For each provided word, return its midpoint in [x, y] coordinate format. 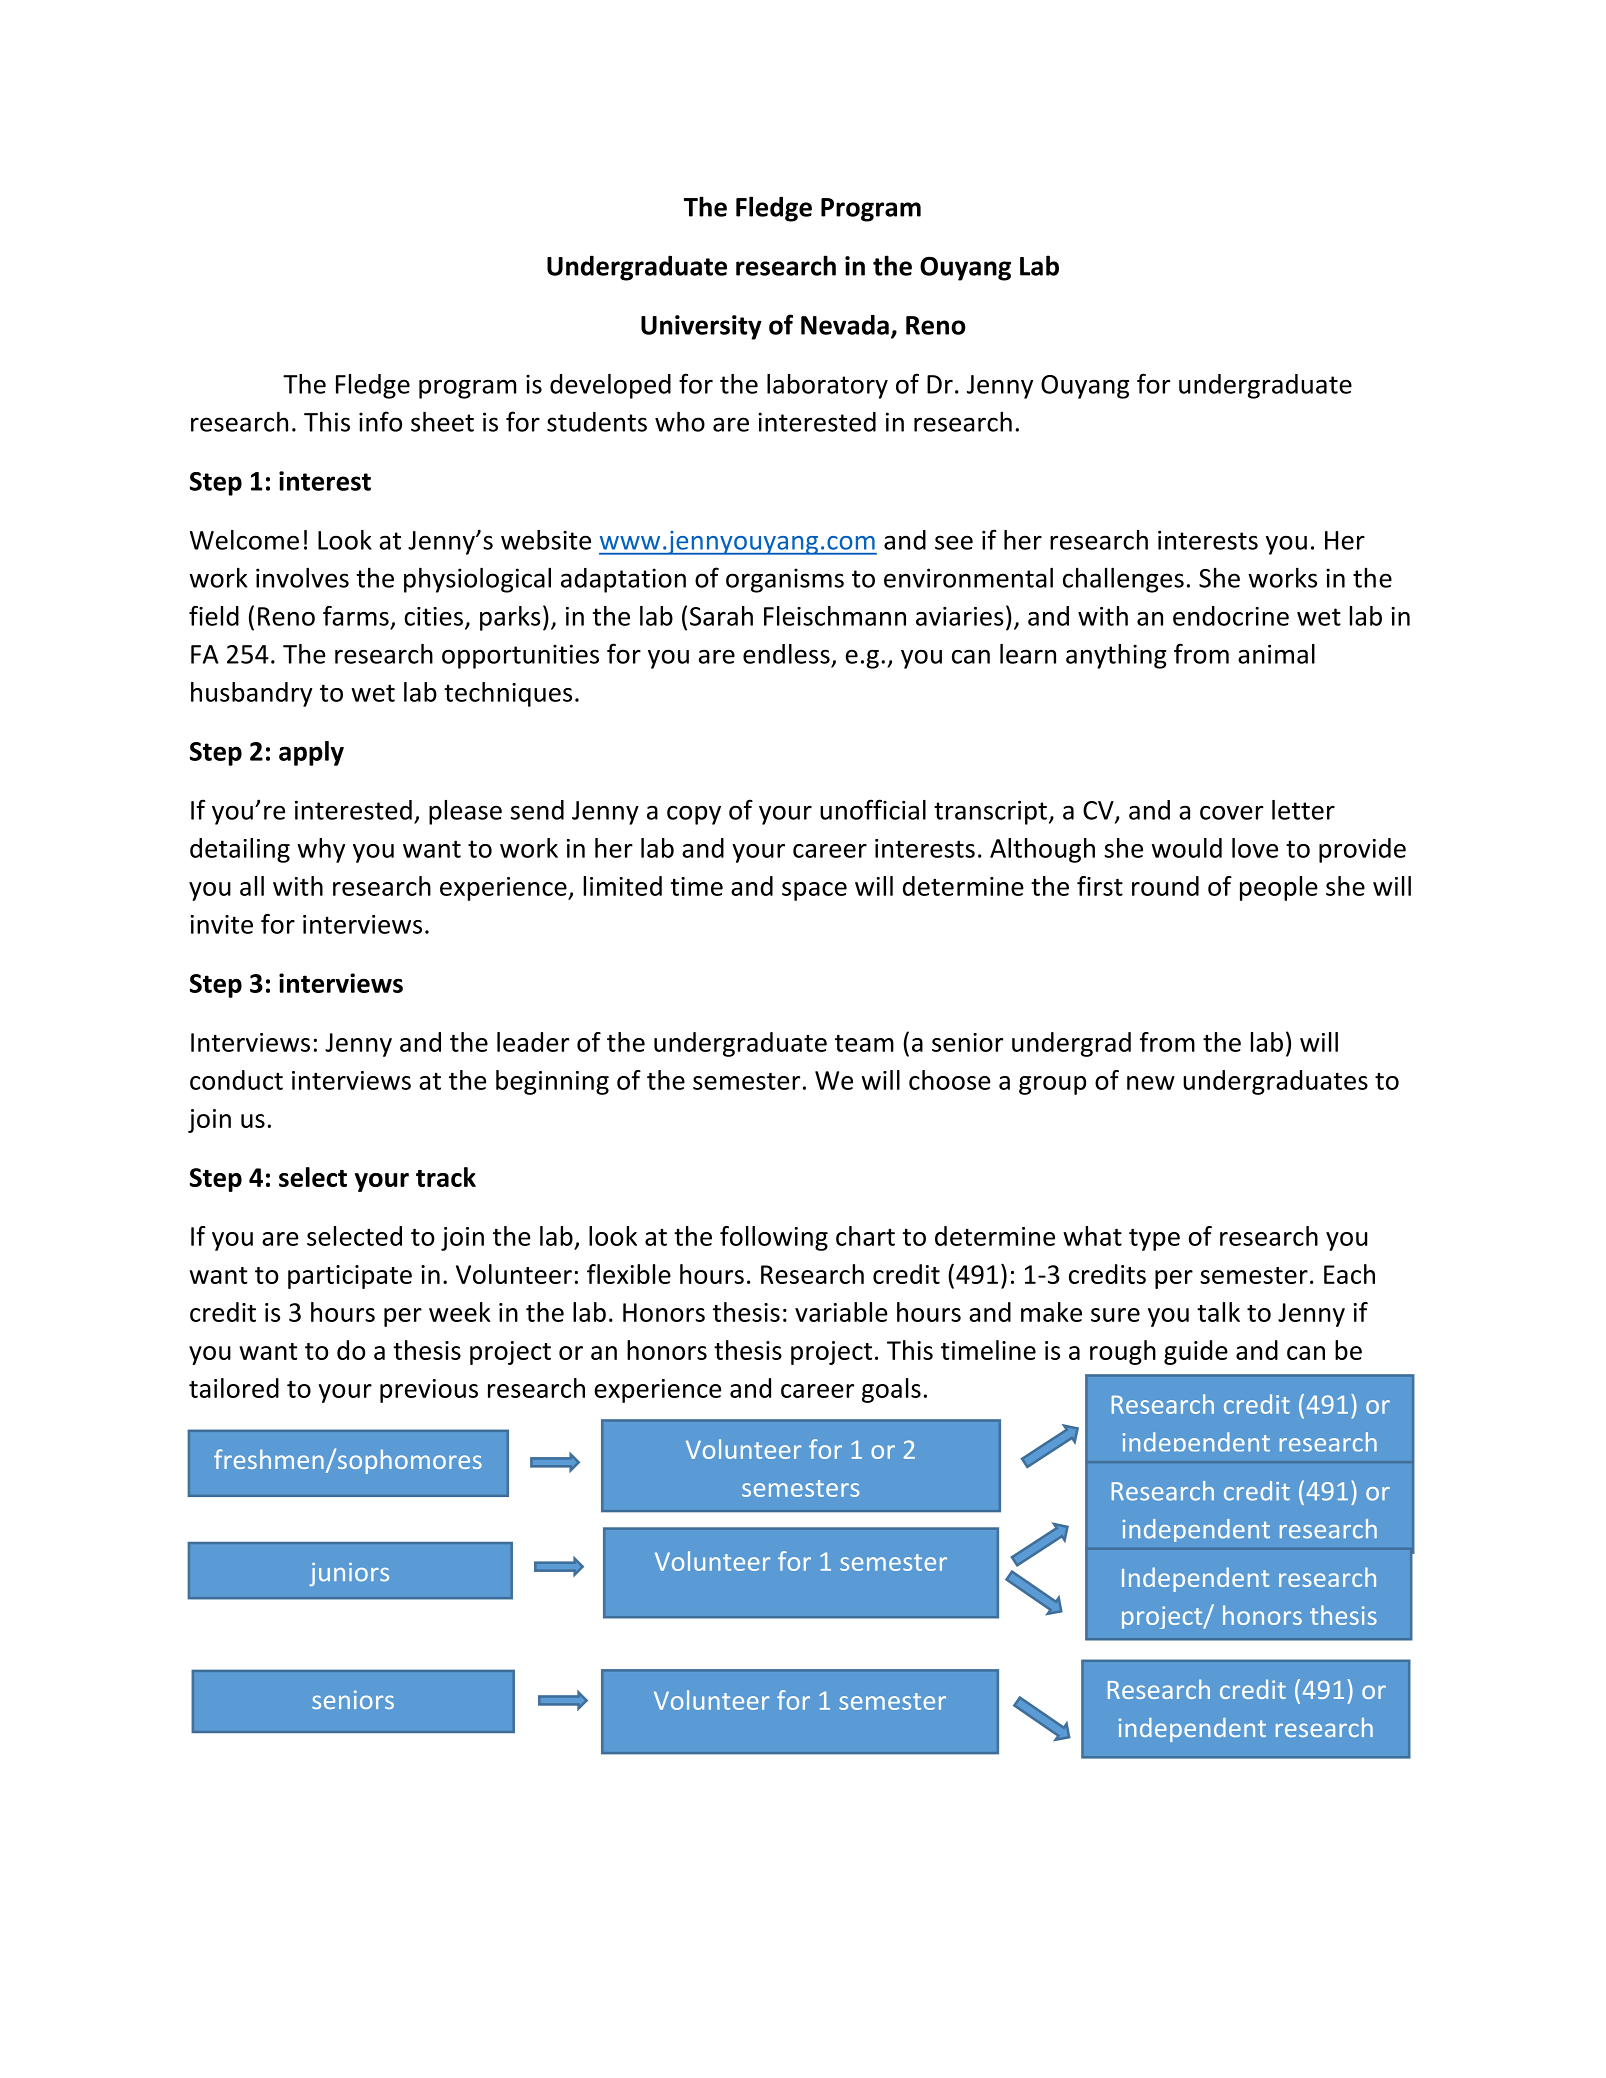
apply [311, 753]
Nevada [845, 325]
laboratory [827, 386]
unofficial [873, 809]
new [1151, 1083]
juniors [349, 1574]
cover [1232, 812]
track [446, 1177]
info [380, 421]
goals [891, 1390]
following [774, 1238]
